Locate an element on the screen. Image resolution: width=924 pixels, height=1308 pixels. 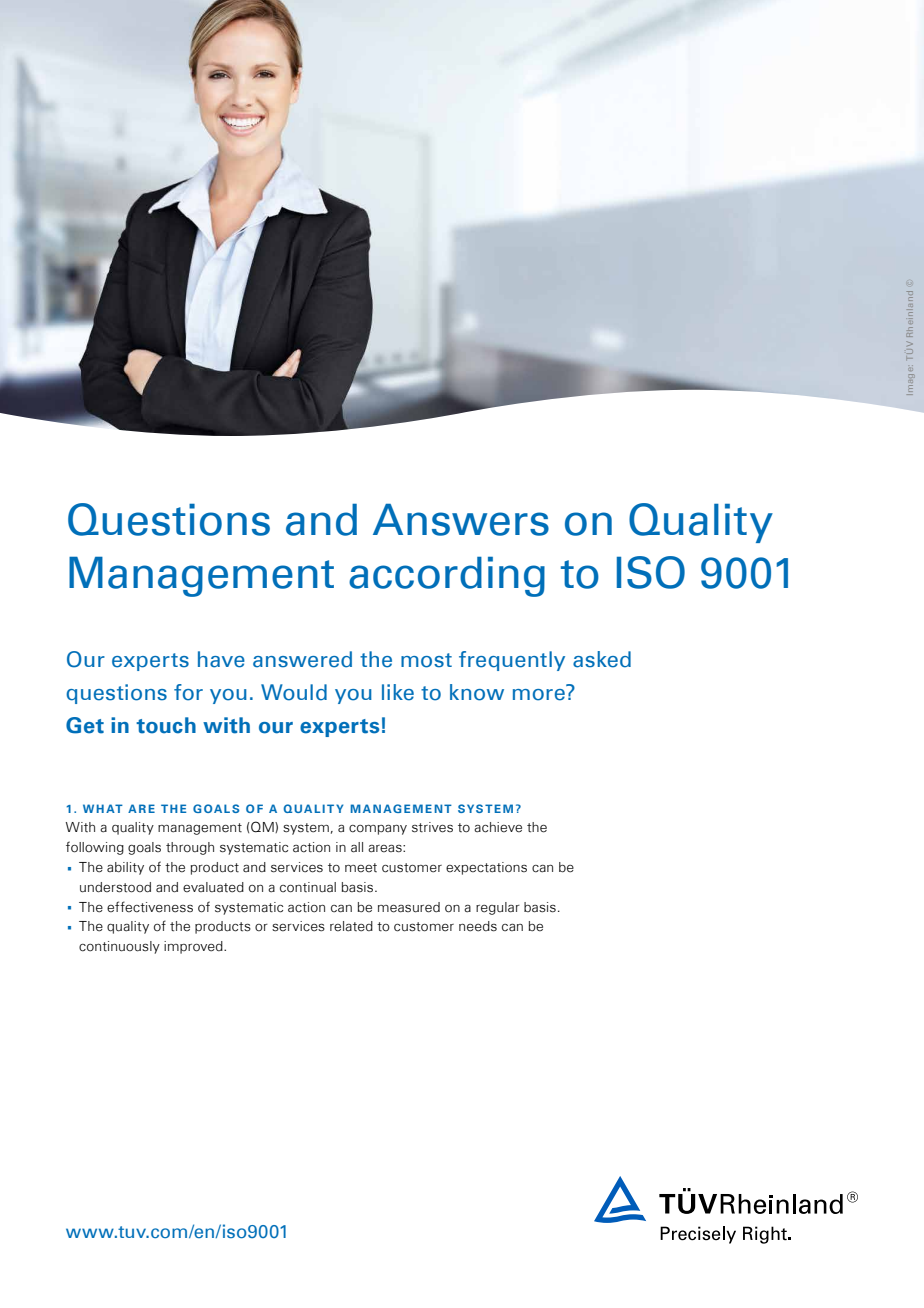
related is located at coordinates (351, 926).
